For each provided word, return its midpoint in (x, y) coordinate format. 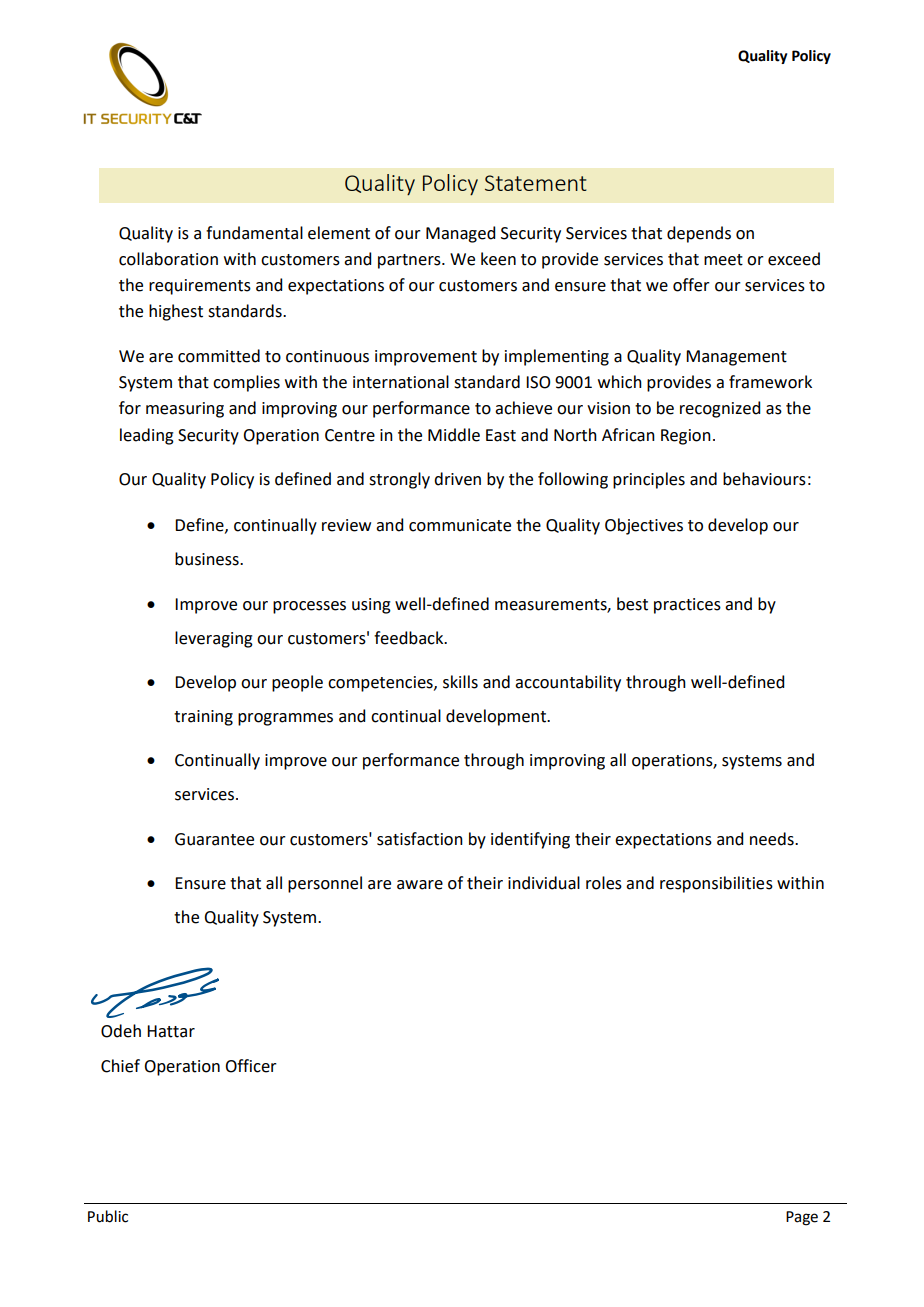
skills (460, 682)
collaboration (168, 259)
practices (687, 606)
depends (699, 234)
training (203, 718)
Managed (460, 234)
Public (108, 1216)
